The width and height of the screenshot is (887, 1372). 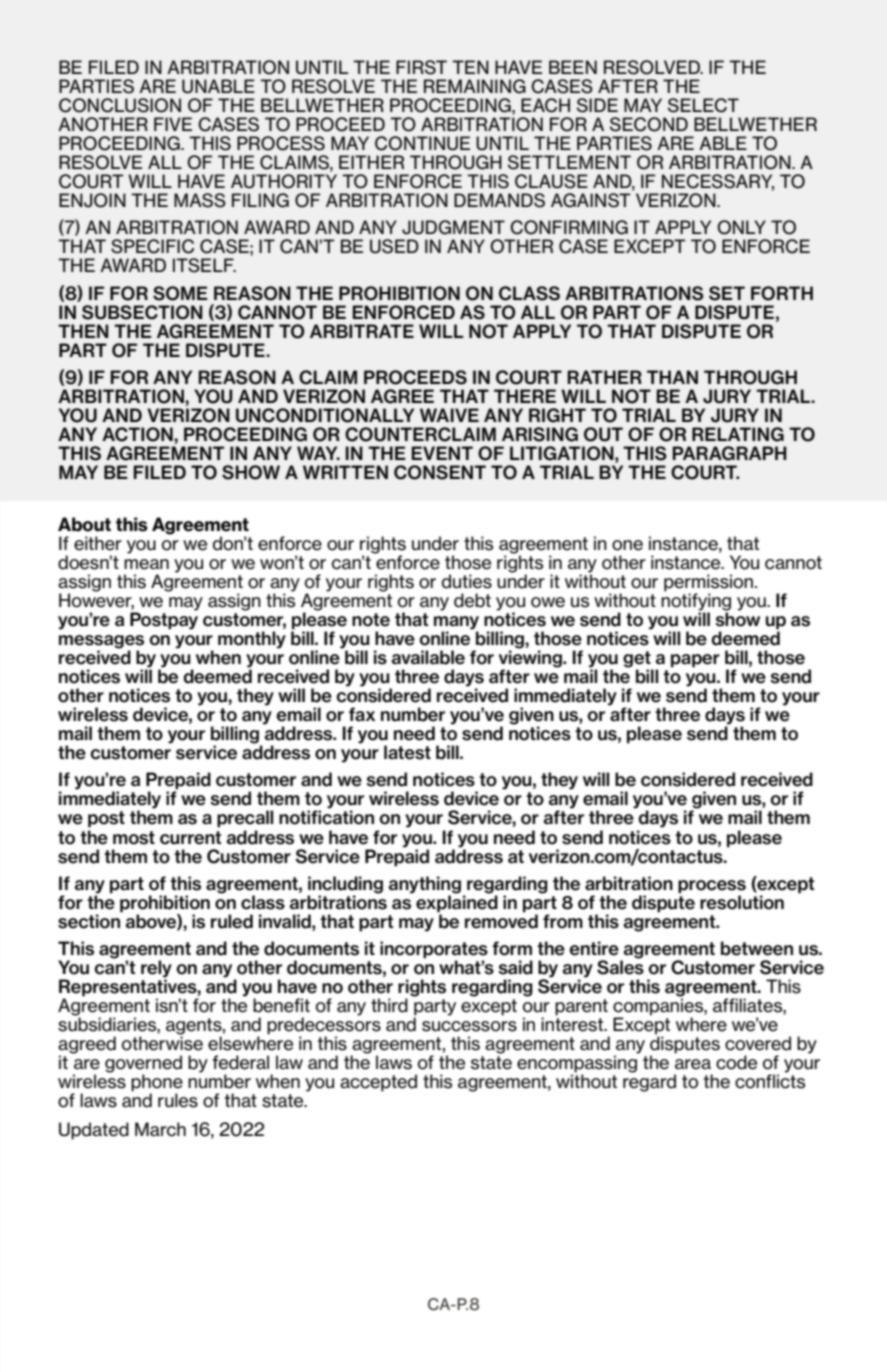 What do you see at coordinates (84, 524) in the screenshot?
I see `About` at bounding box center [84, 524].
